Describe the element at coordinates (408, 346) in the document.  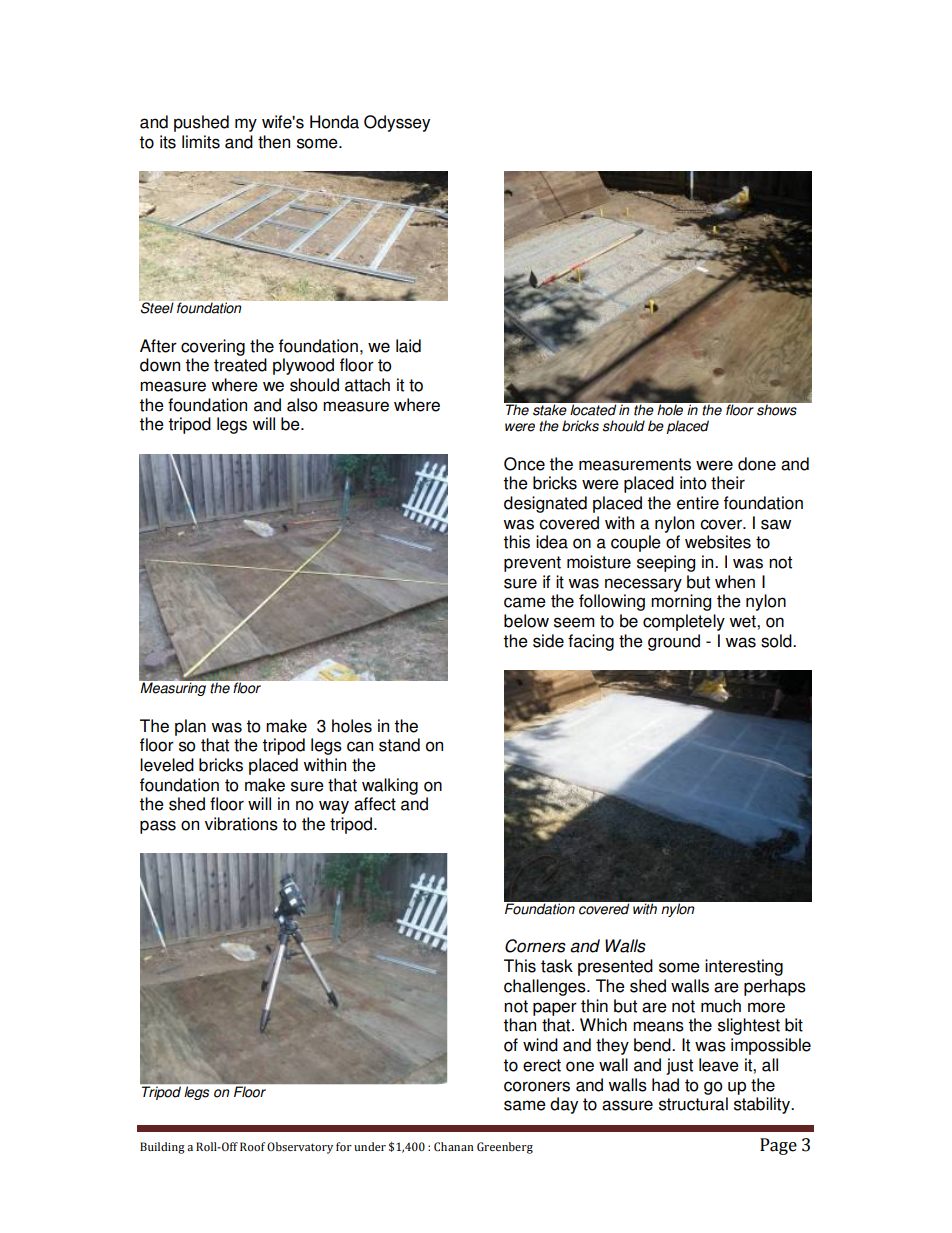
I see `laid` at that location.
